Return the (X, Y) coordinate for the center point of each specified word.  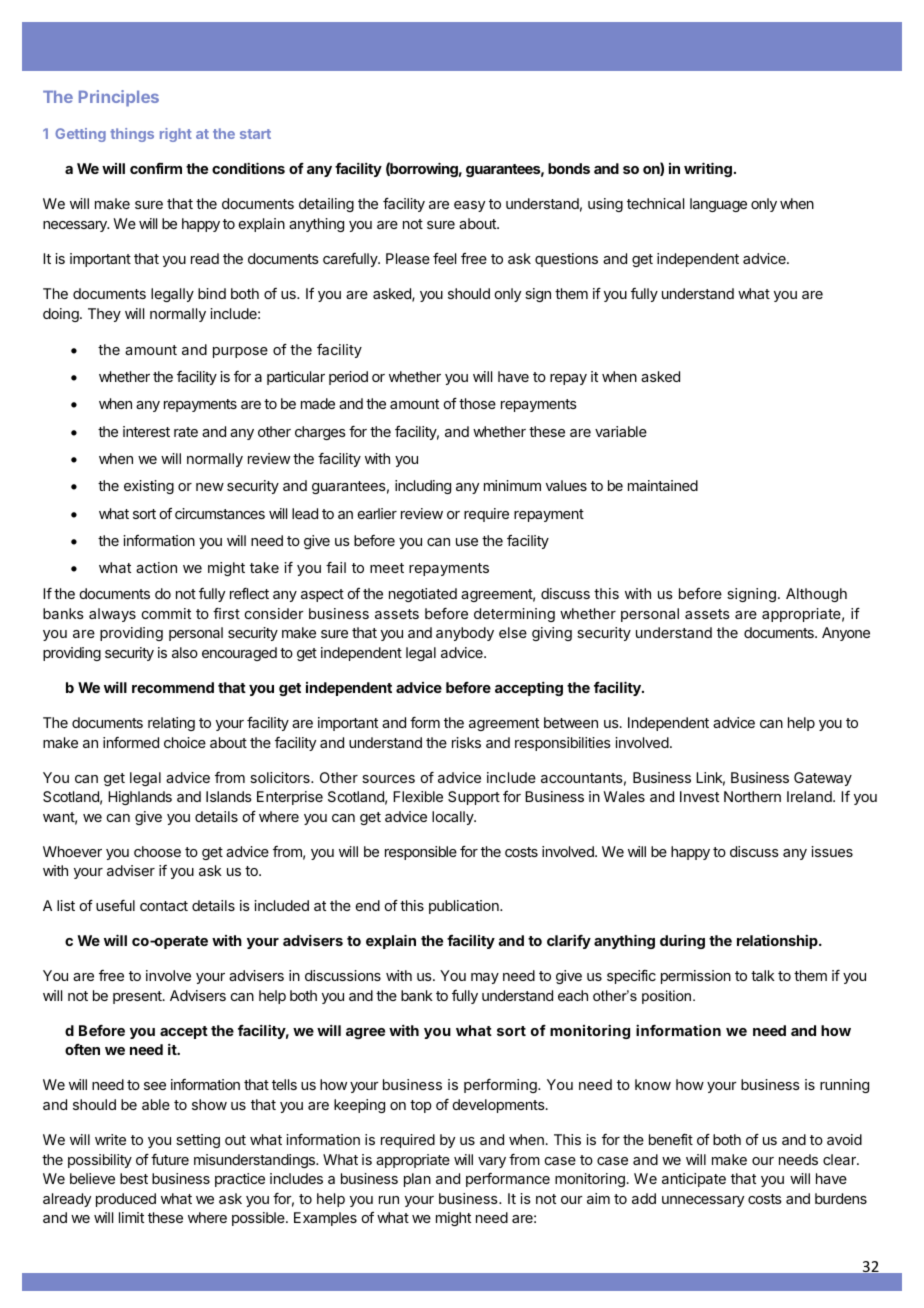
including (423, 487)
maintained (663, 485)
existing (149, 487)
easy (469, 206)
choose (157, 851)
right (176, 135)
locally (454, 818)
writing (708, 169)
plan (417, 1180)
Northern (752, 796)
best (134, 1178)
